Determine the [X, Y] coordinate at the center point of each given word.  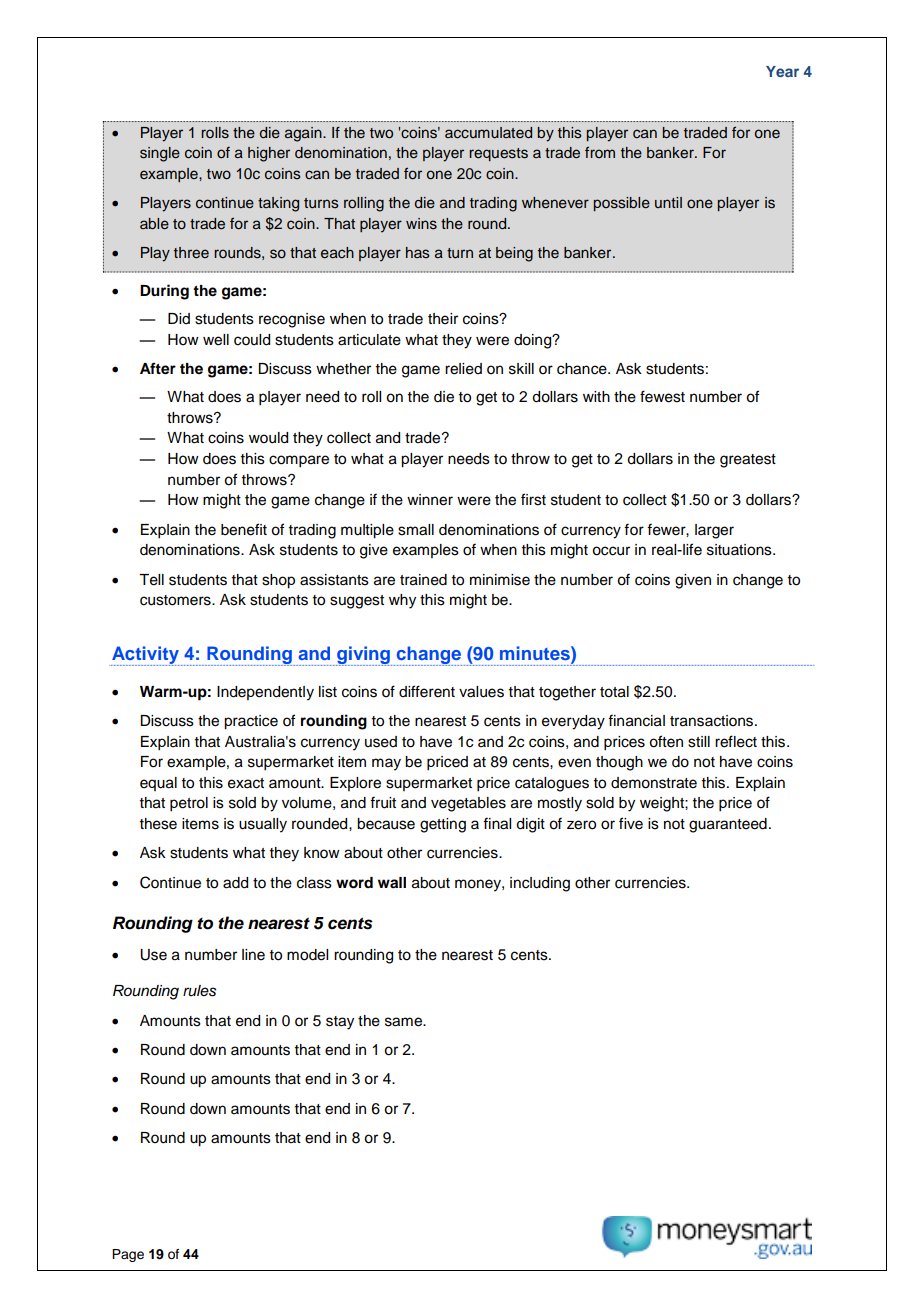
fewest [662, 396]
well [216, 340]
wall [392, 882]
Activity [145, 656]
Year [782, 71]
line [253, 955]
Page [128, 1255]
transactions [713, 721]
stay [340, 1023]
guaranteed [728, 825]
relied [463, 369]
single [160, 154]
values [481, 692]
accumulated [488, 133]
